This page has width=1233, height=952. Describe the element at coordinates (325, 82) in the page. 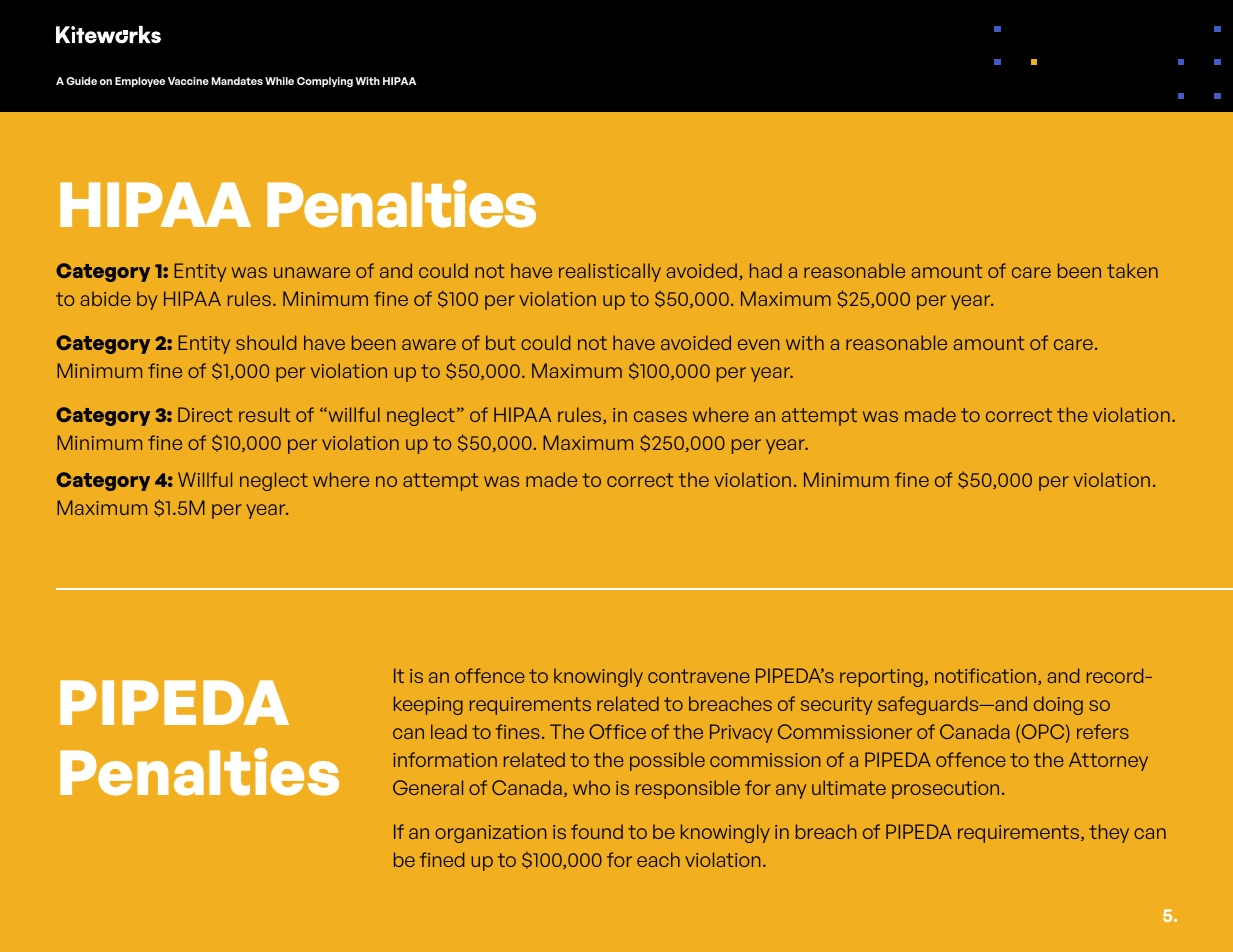

I see `Complying` at that location.
